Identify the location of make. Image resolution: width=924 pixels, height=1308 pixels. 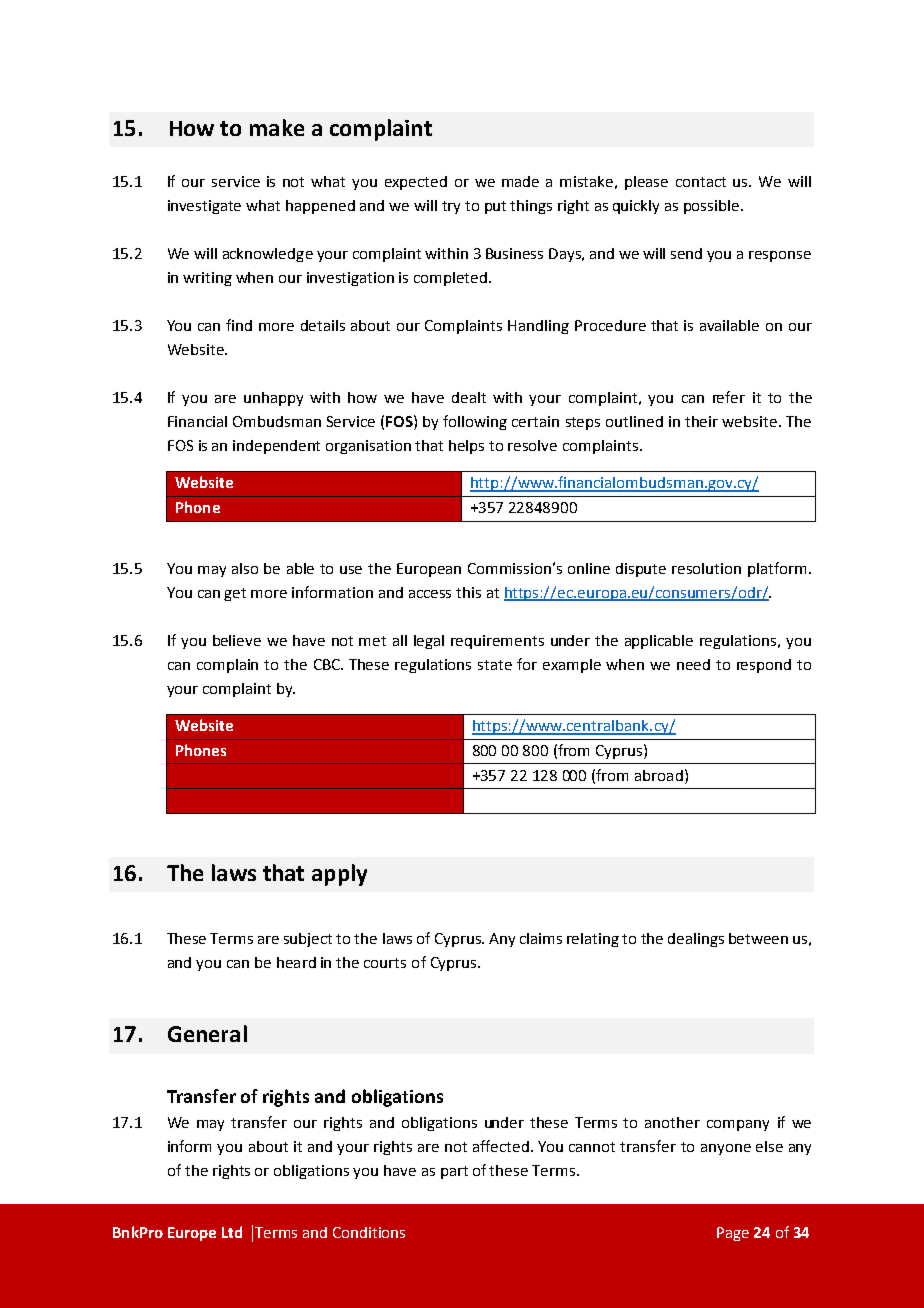
(277, 127).
